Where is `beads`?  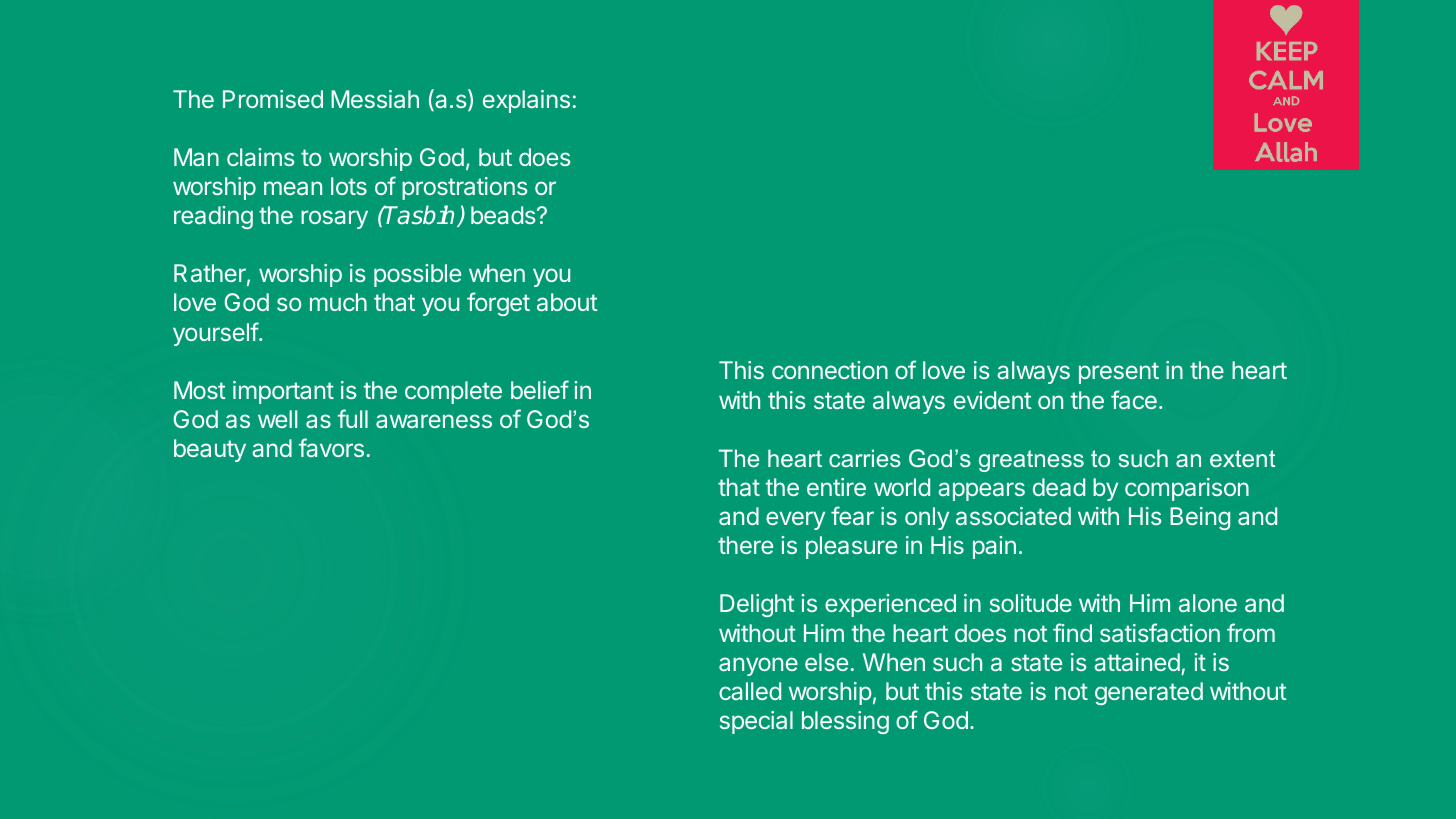 beads is located at coordinates (504, 215).
